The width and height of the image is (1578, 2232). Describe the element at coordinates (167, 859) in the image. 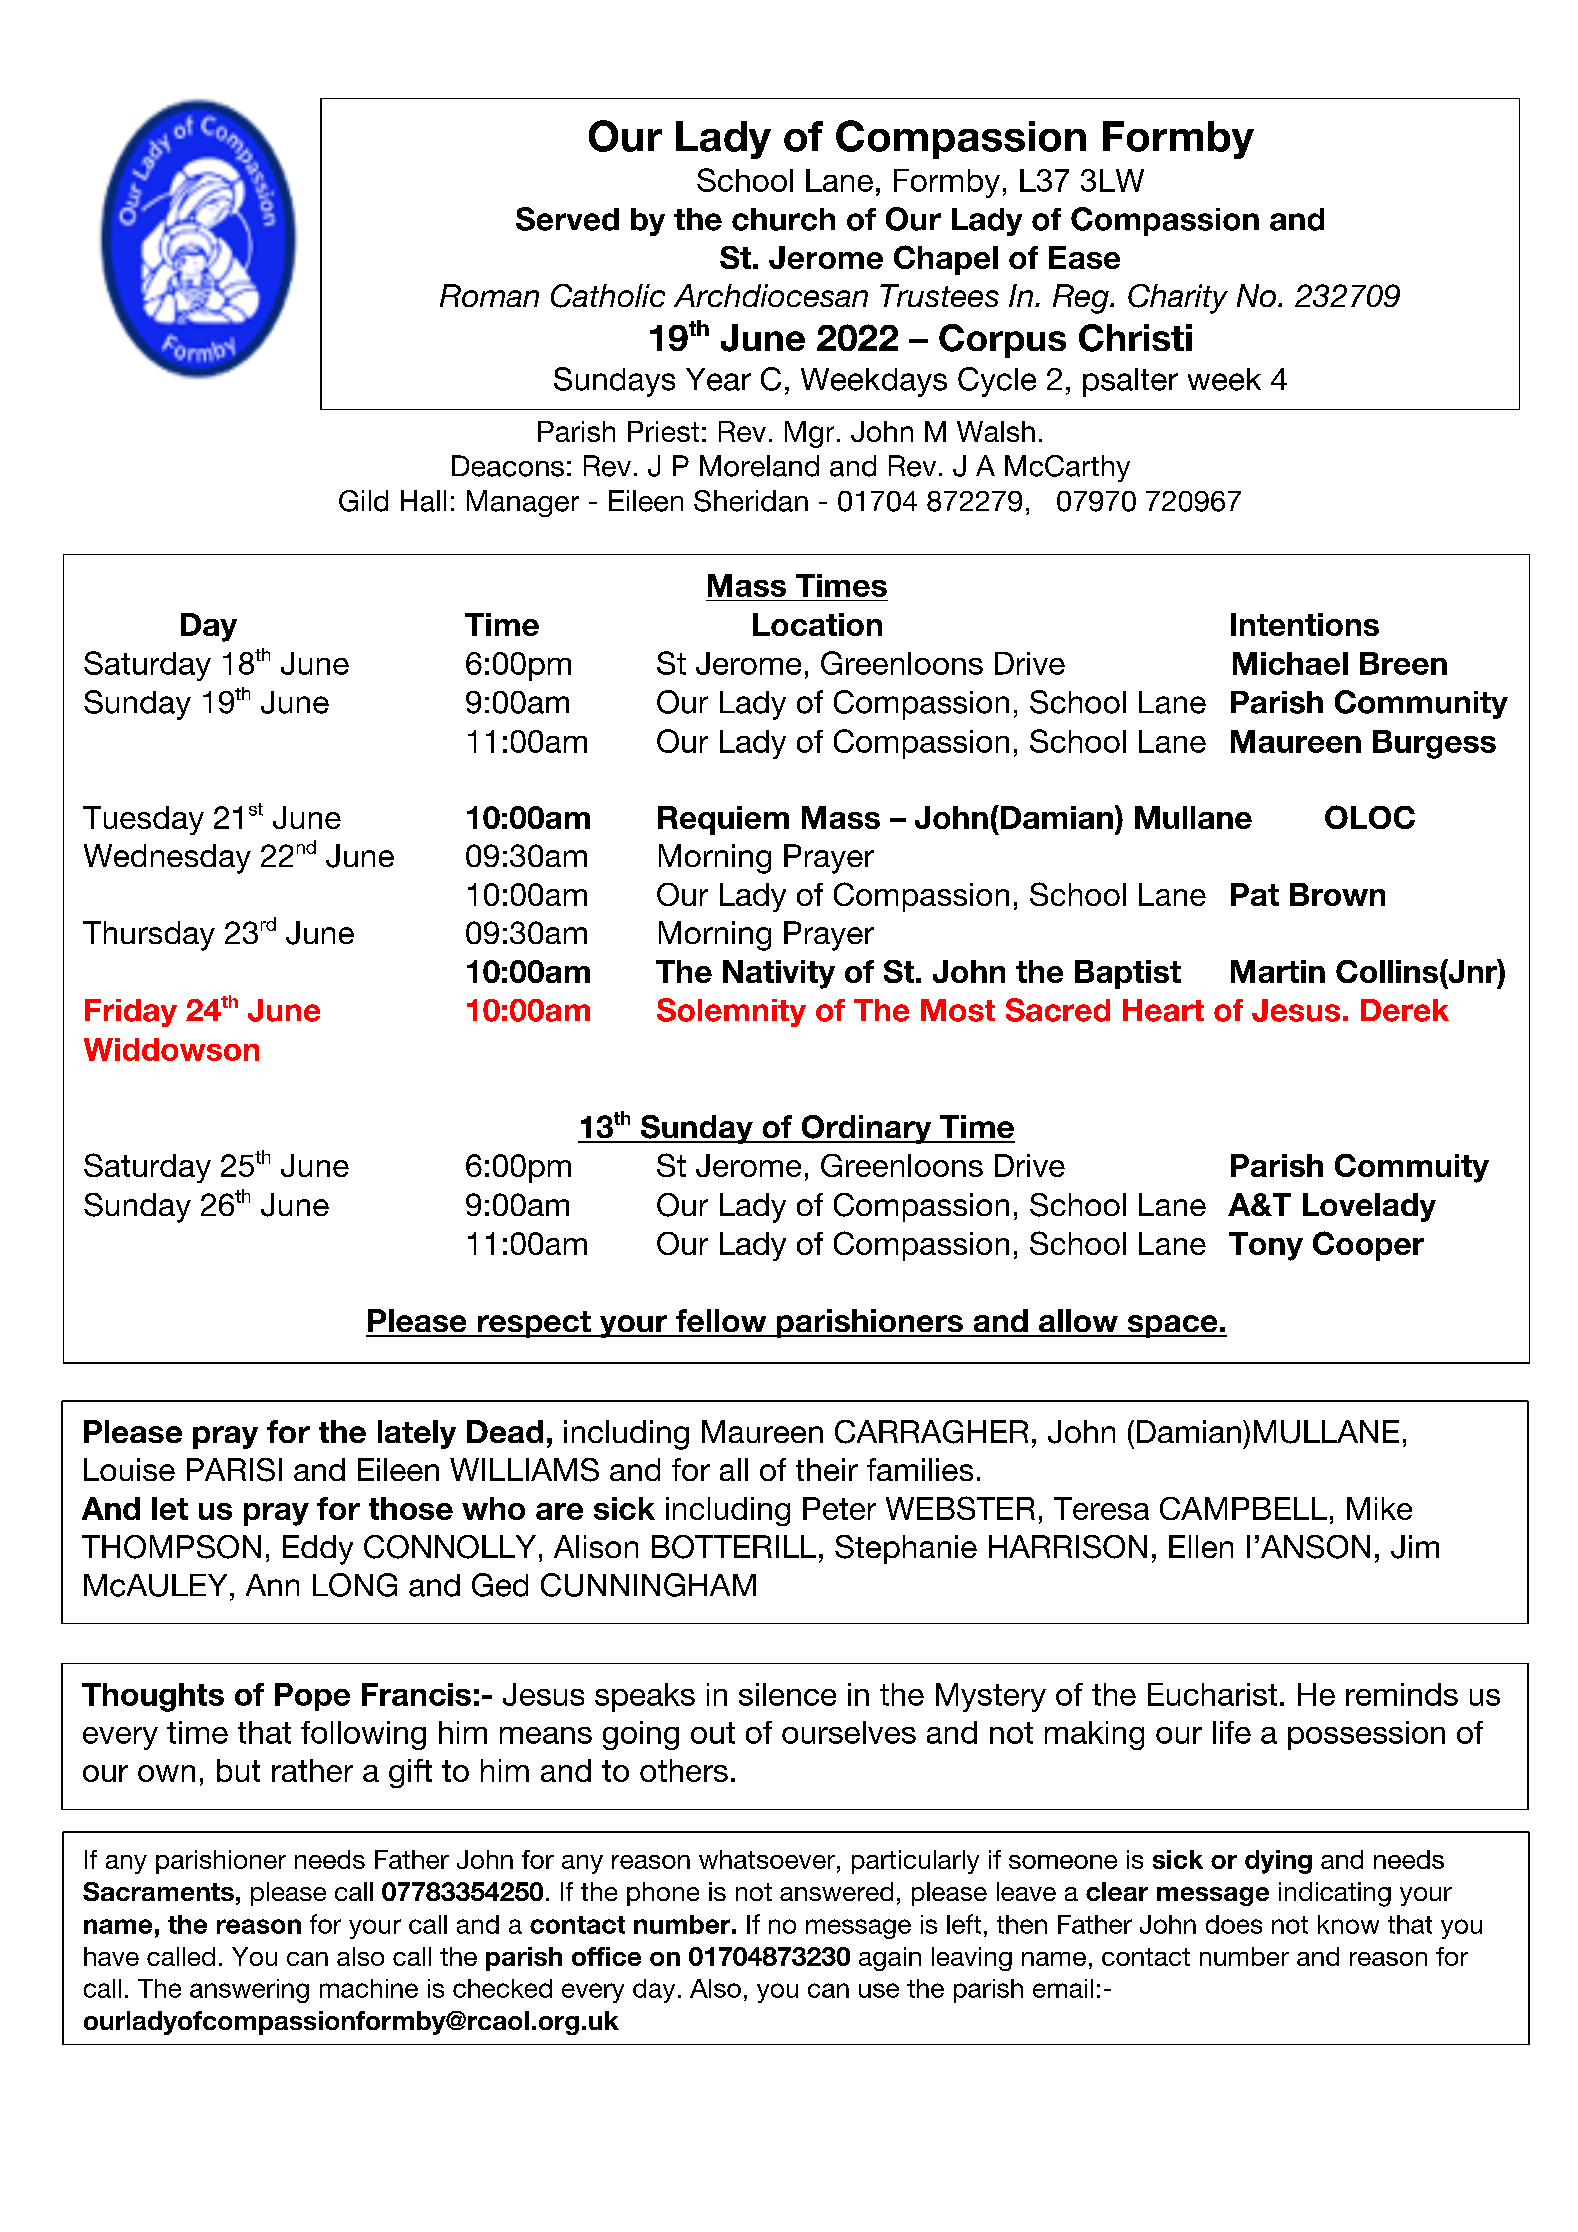

I see `Wednesday` at that location.
